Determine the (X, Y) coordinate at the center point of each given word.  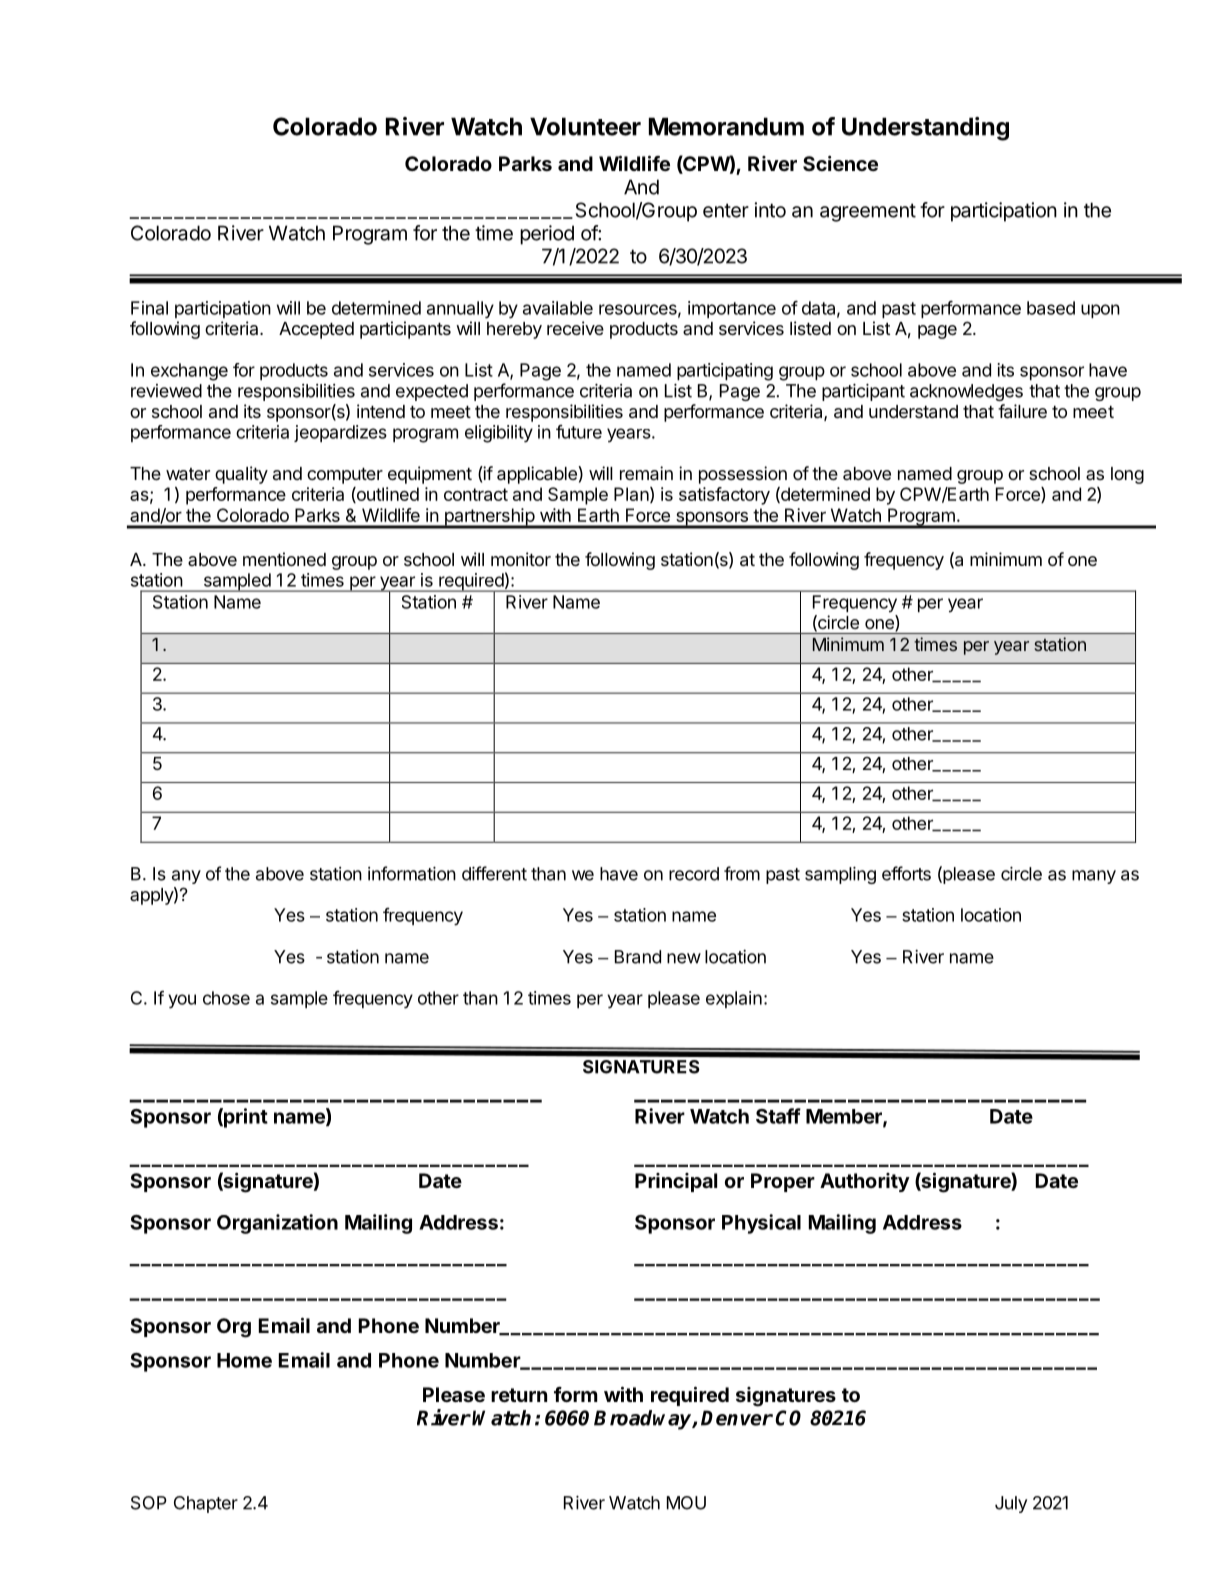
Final (149, 308)
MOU (686, 1503)
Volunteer (585, 126)
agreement (868, 212)
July (1011, 1504)
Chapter (206, 1504)
